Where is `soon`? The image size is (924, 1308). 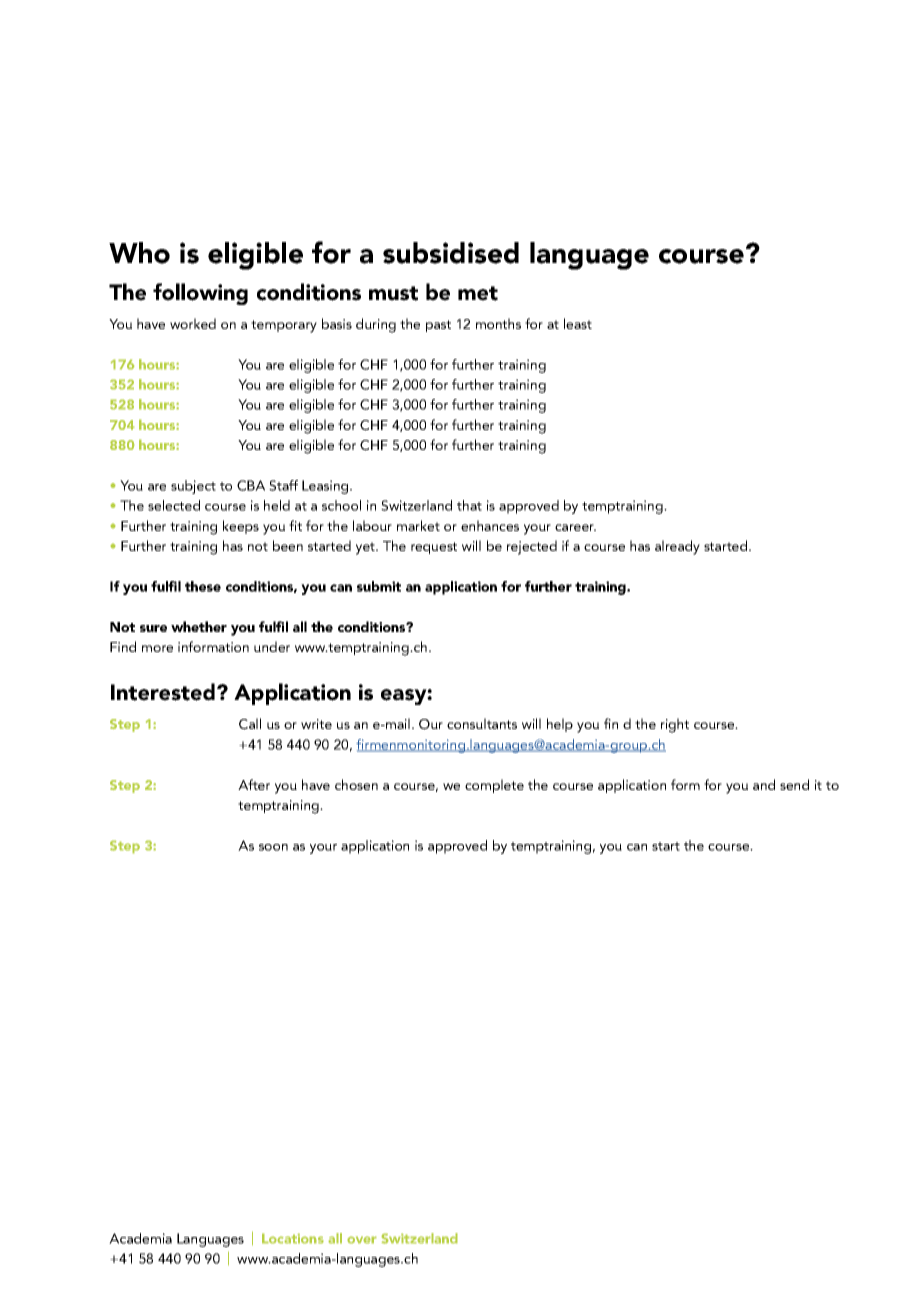 soon is located at coordinates (273, 847).
